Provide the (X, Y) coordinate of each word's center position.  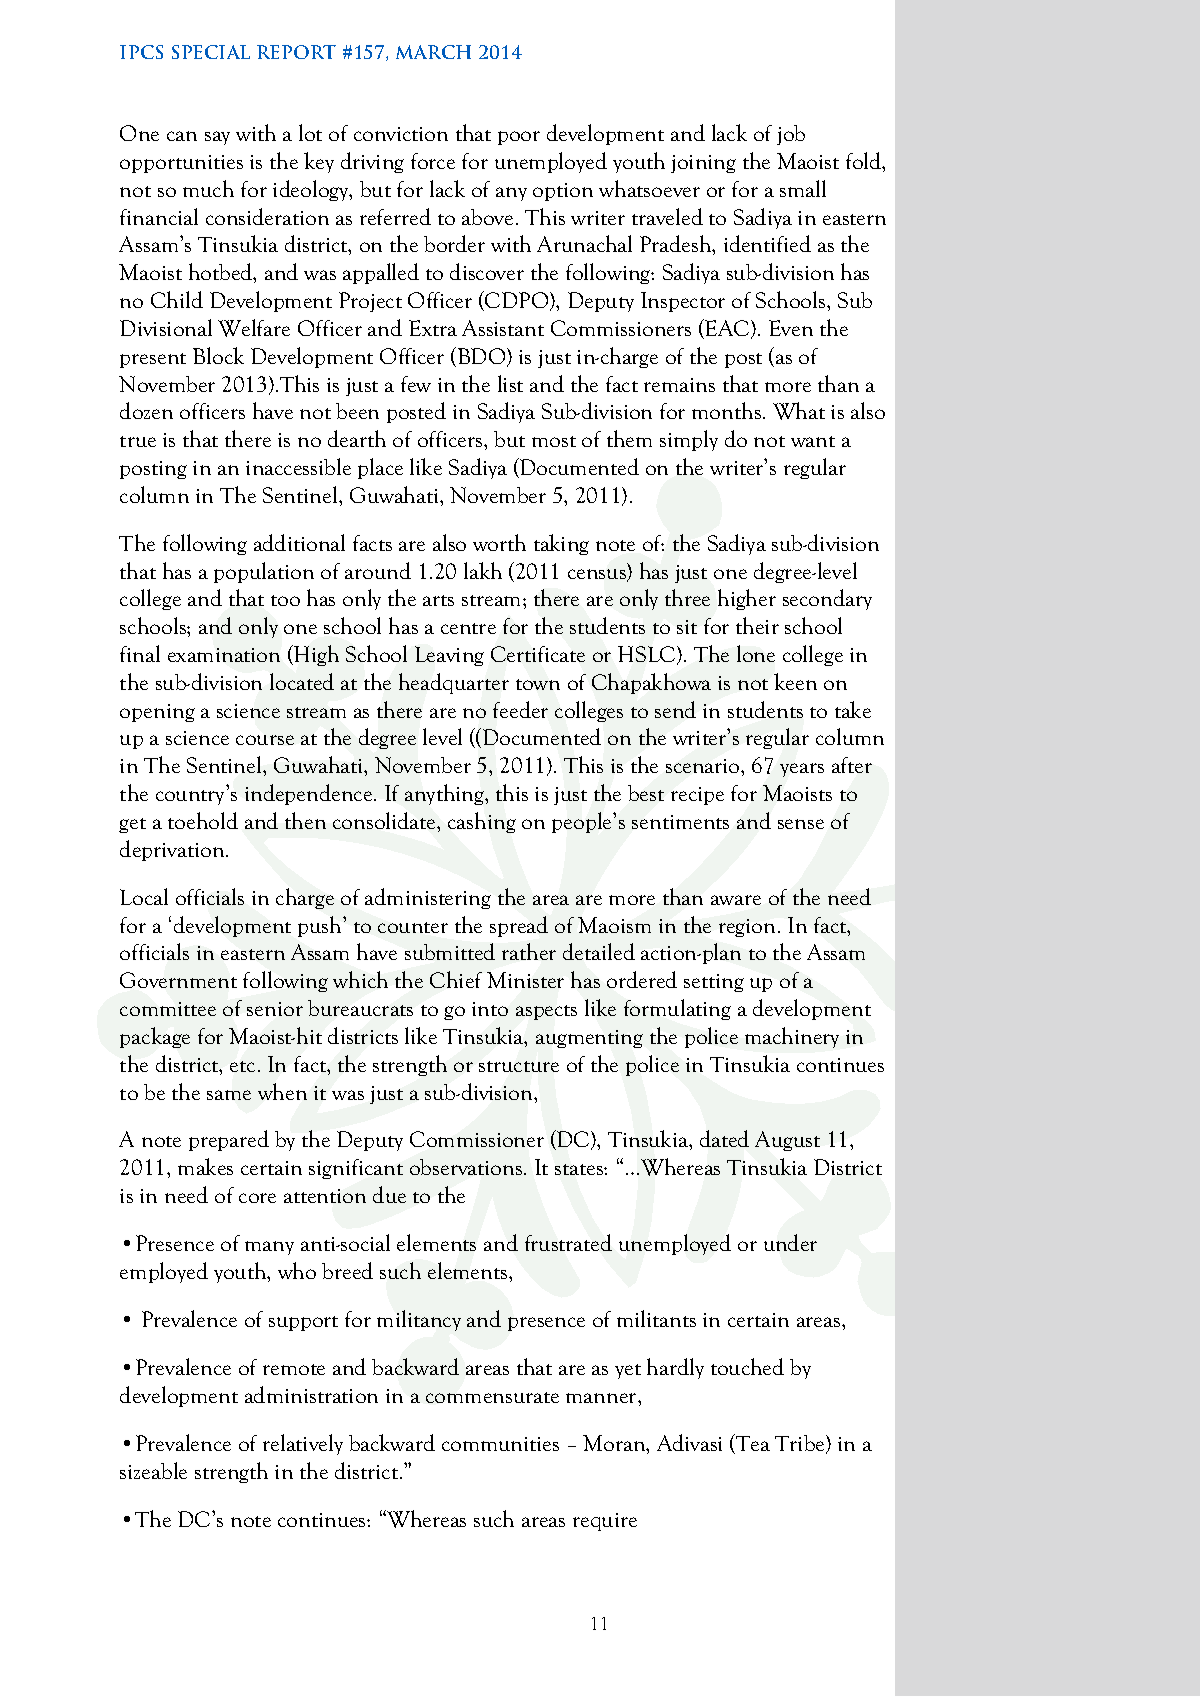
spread (519, 926)
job (791, 135)
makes (205, 1166)
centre (468, 628)
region (747, 928)
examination (224, 655)
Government (178, 980)
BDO (481, 357)
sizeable (153, 1470)
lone (756, 653)
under (790, 1242)
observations (466, 1167)
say (217, 138)
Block (218, 355)
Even (791, 328)
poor (519, 138)
